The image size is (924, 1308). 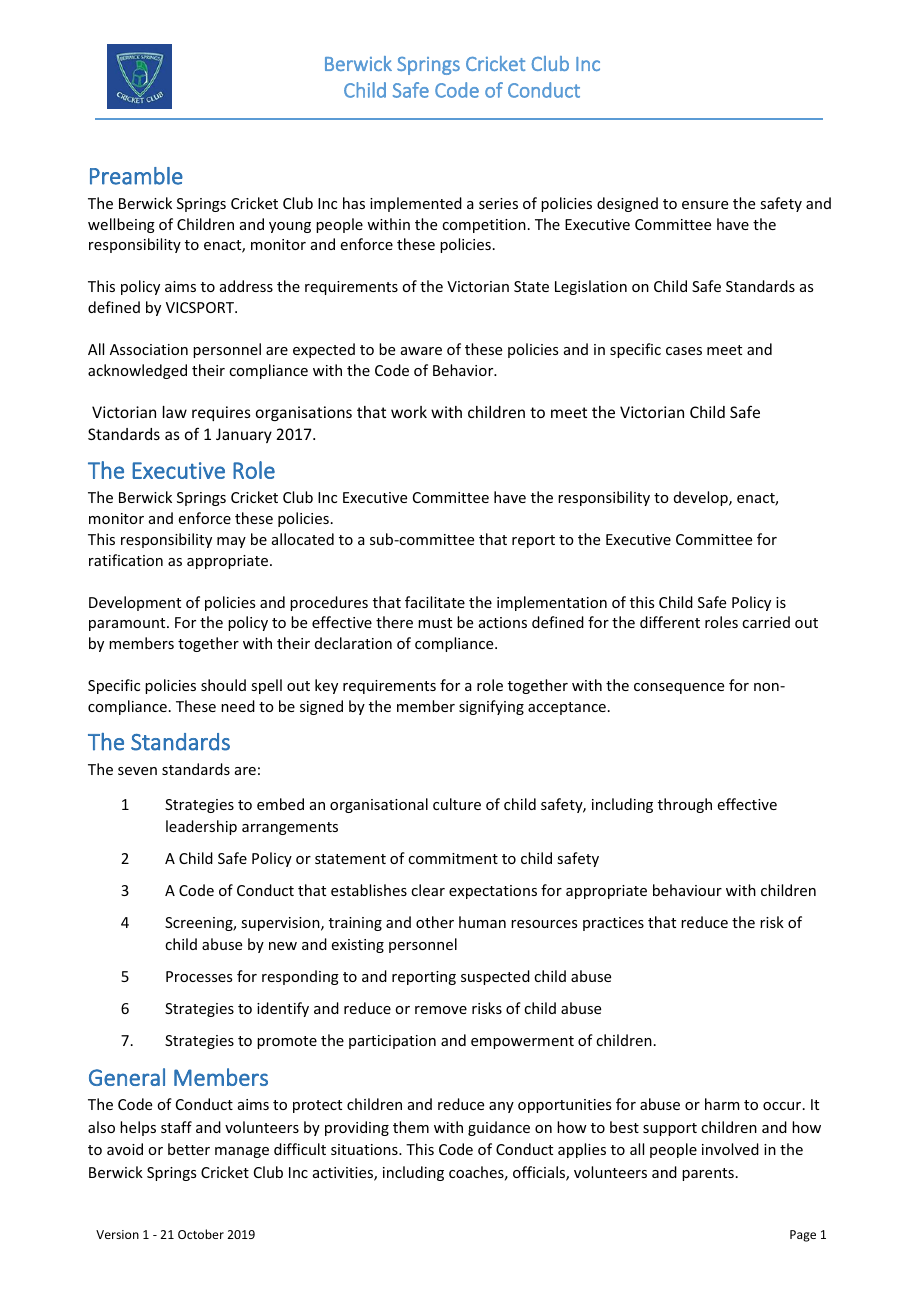 I want to click on October, so click(x=201, y=1234).
